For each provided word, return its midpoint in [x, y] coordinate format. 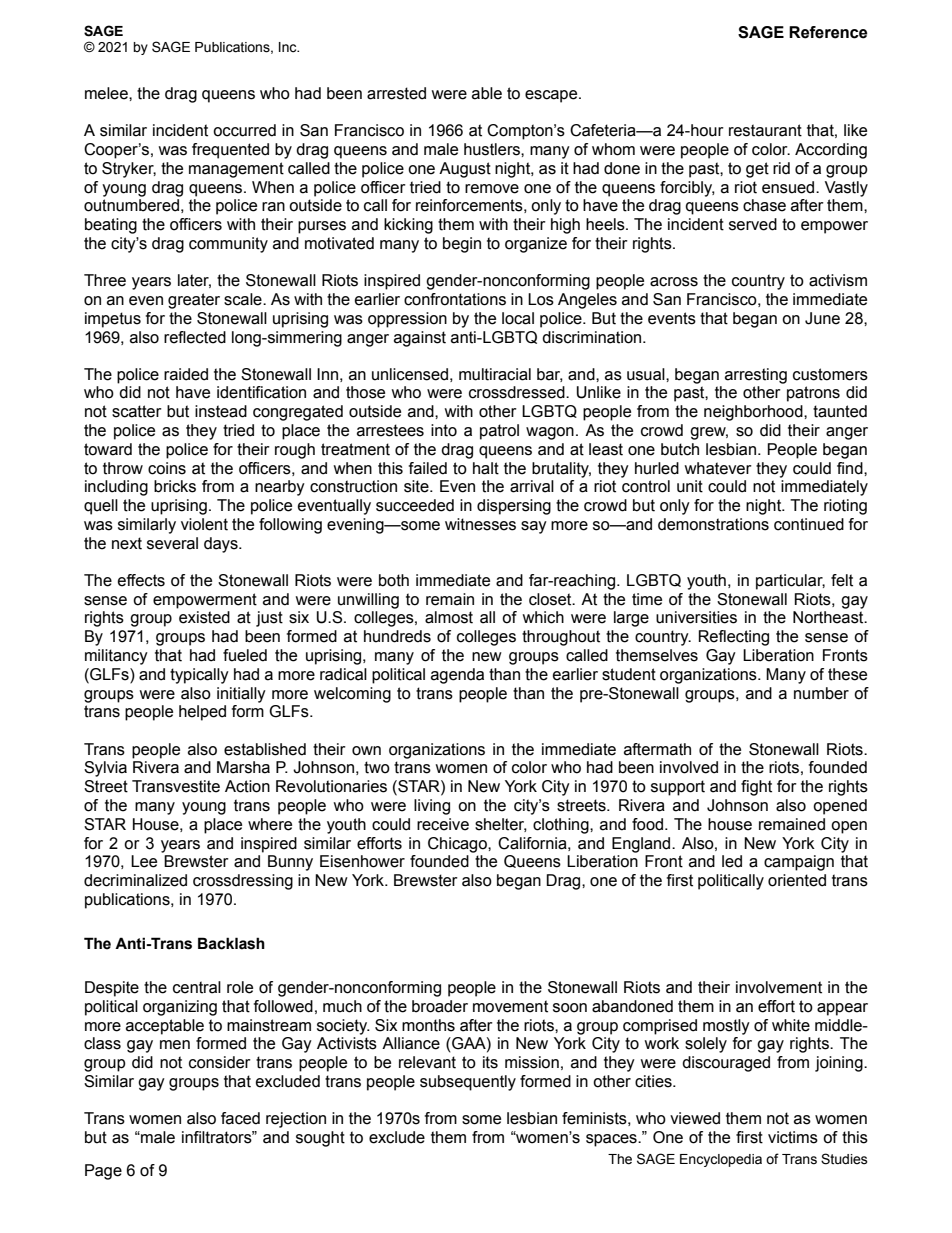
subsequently [468, 1083]
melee [107, 93]
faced [240, 1118]
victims [793, 1137]
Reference [828, 32]
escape [552, 96]
